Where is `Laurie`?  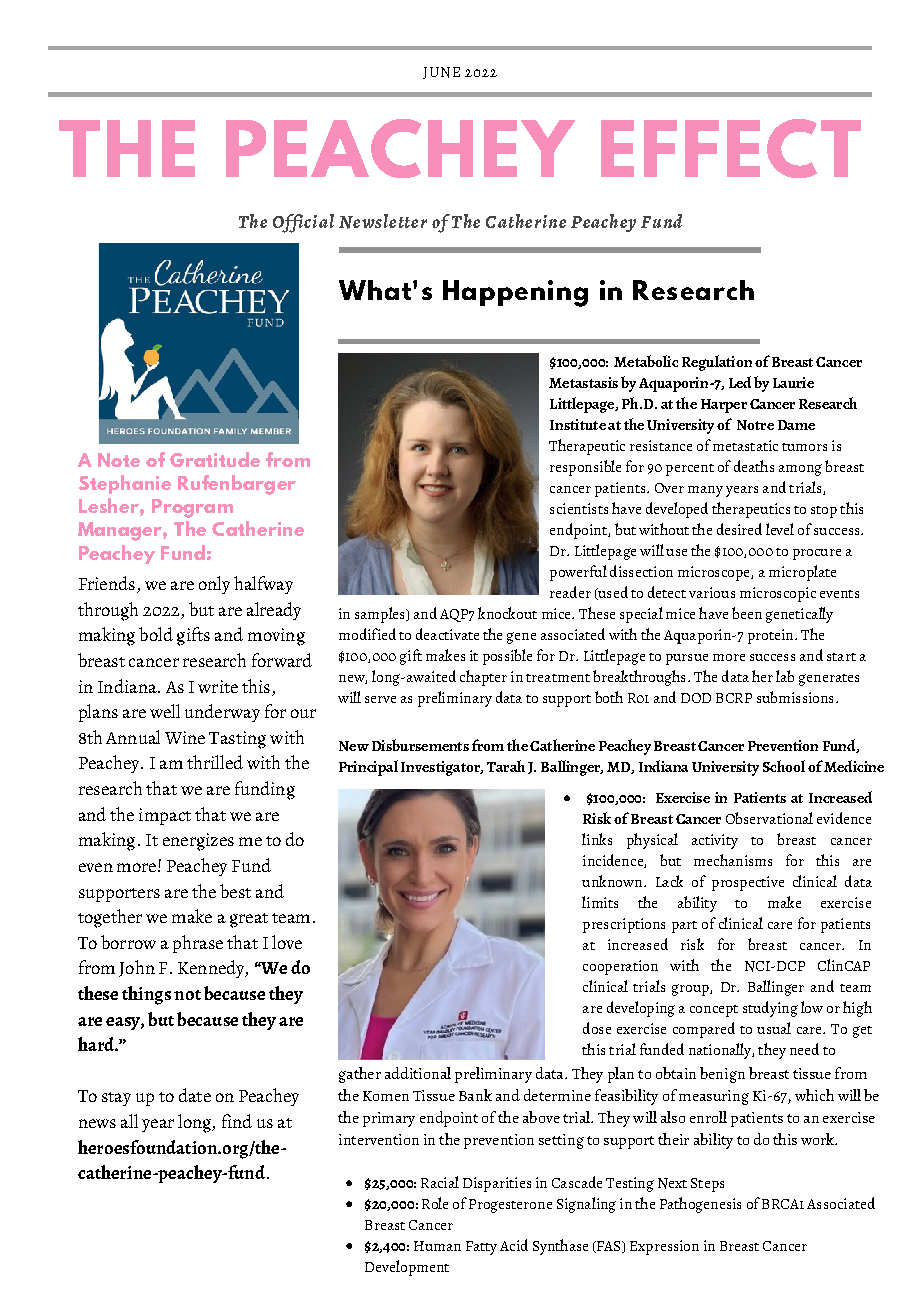 Laurie is located at coordinates (793, 382).
